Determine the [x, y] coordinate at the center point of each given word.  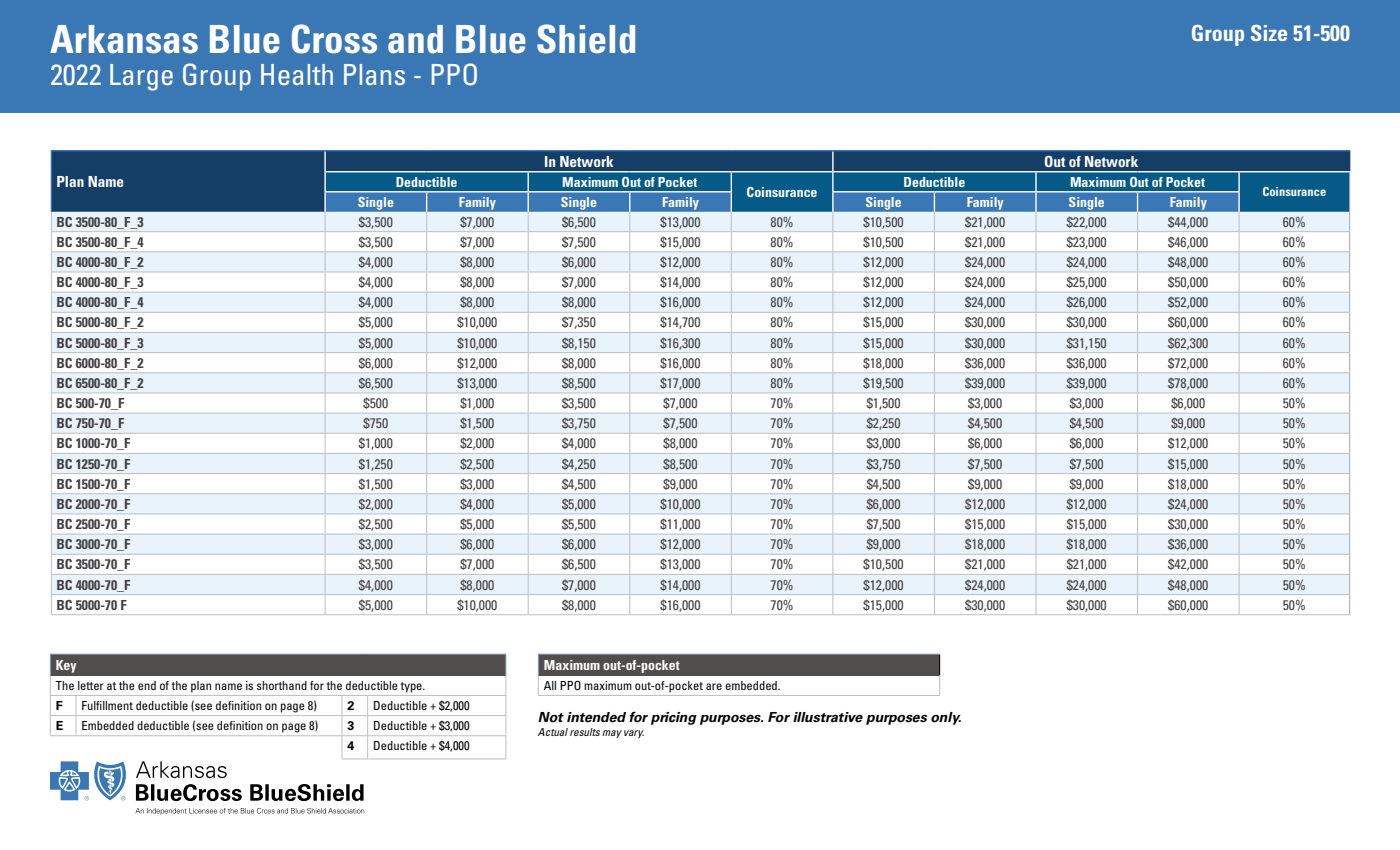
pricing [674, 718]
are [714, 686]
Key [66, 666]
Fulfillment [107, 705]
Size [1269, 33]
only [946, 718]
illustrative [828, 717]
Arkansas [124, 39]
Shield [586, 39]
